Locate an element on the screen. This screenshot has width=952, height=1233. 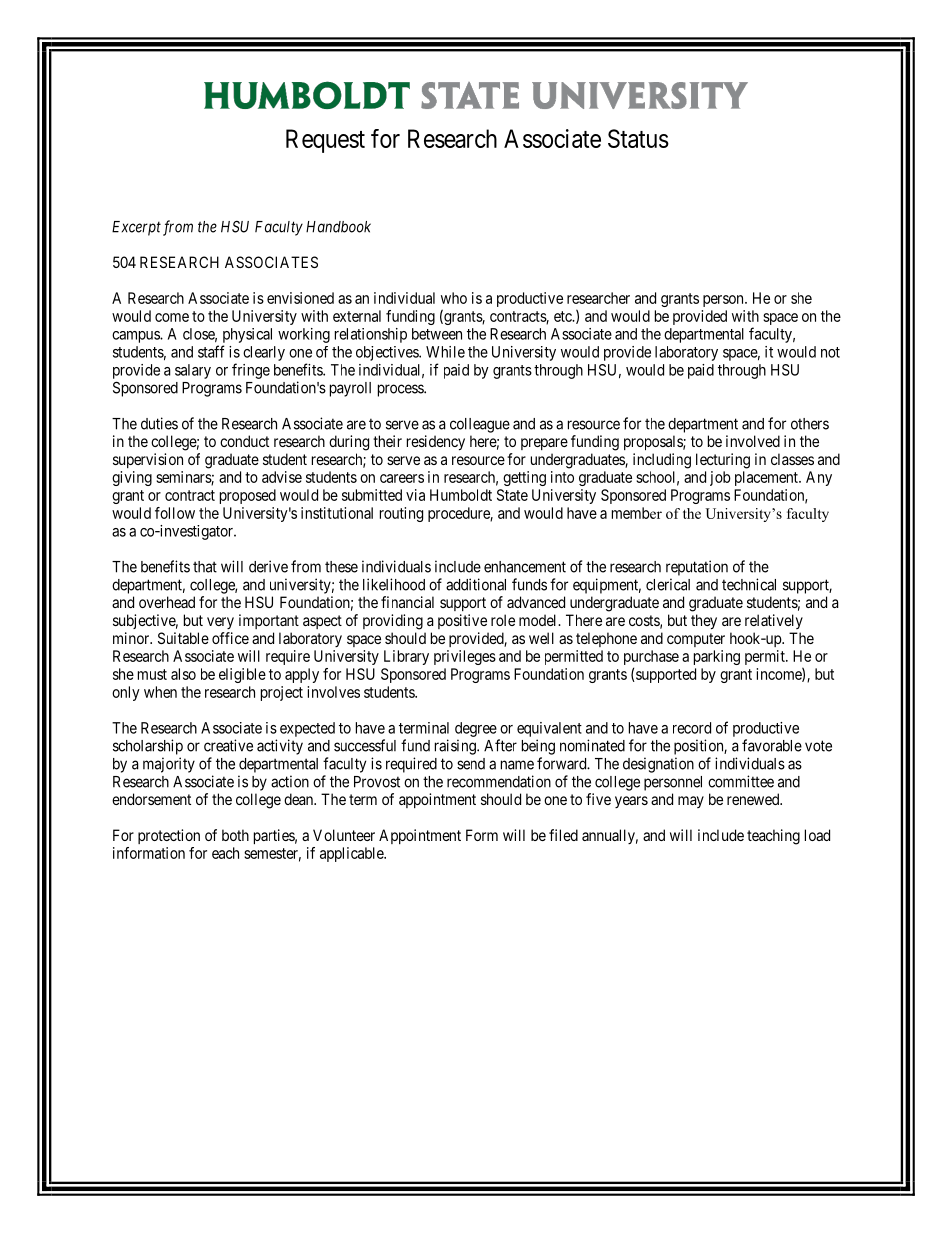
Request is located at coordinates (325, 141).
